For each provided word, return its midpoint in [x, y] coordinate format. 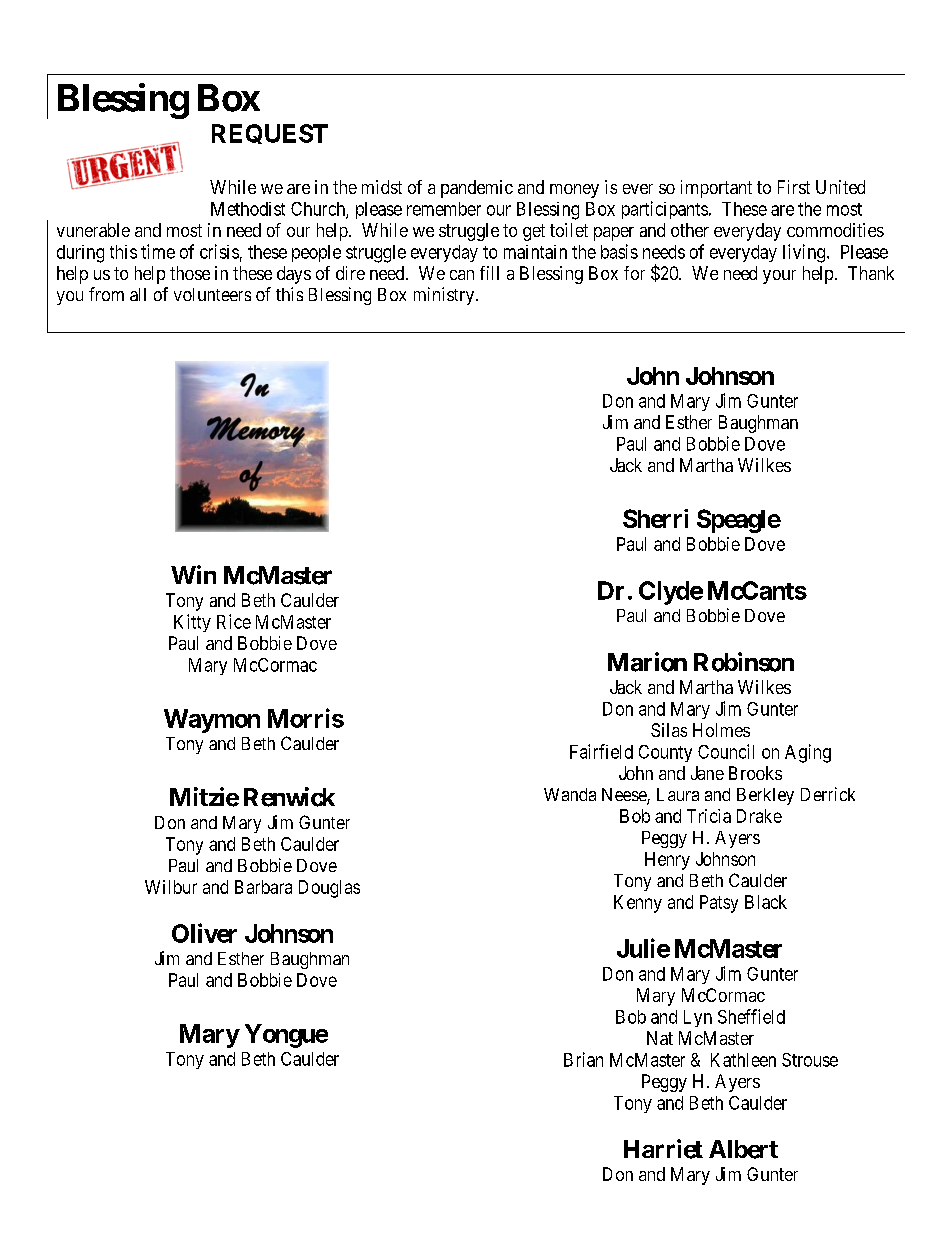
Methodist [248, 209]
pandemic [477, 189]
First [794, 187]
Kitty [192, 623]
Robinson [744, 662]
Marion [647, 662]
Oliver [204, 933]
